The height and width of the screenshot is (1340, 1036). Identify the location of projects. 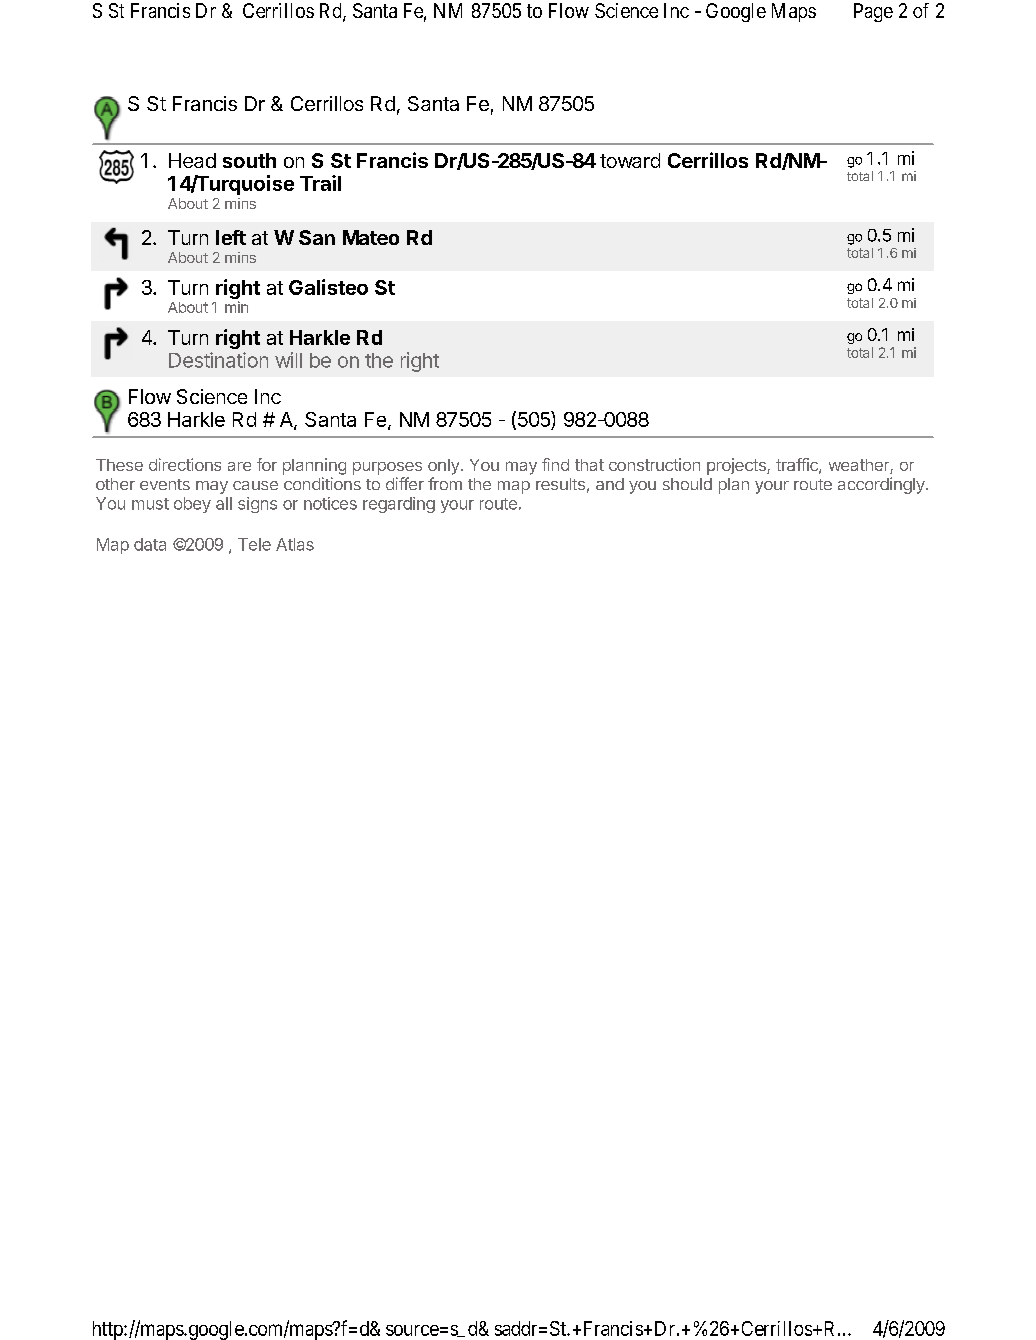
(737, 466).
